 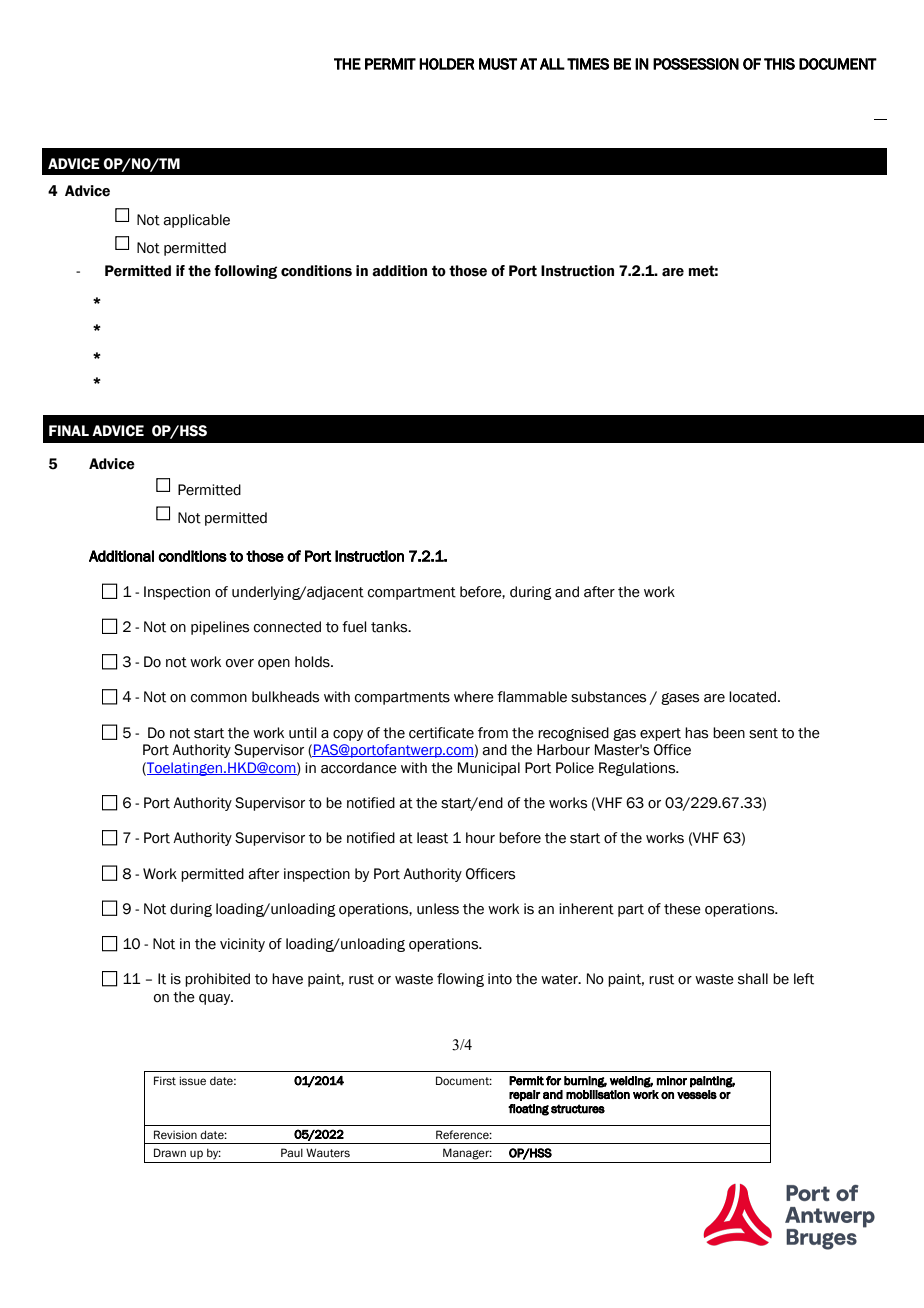 What do you see at coordinates (220, 628) in the document?
I see `pipelines` at bounding box center [220, 628].
